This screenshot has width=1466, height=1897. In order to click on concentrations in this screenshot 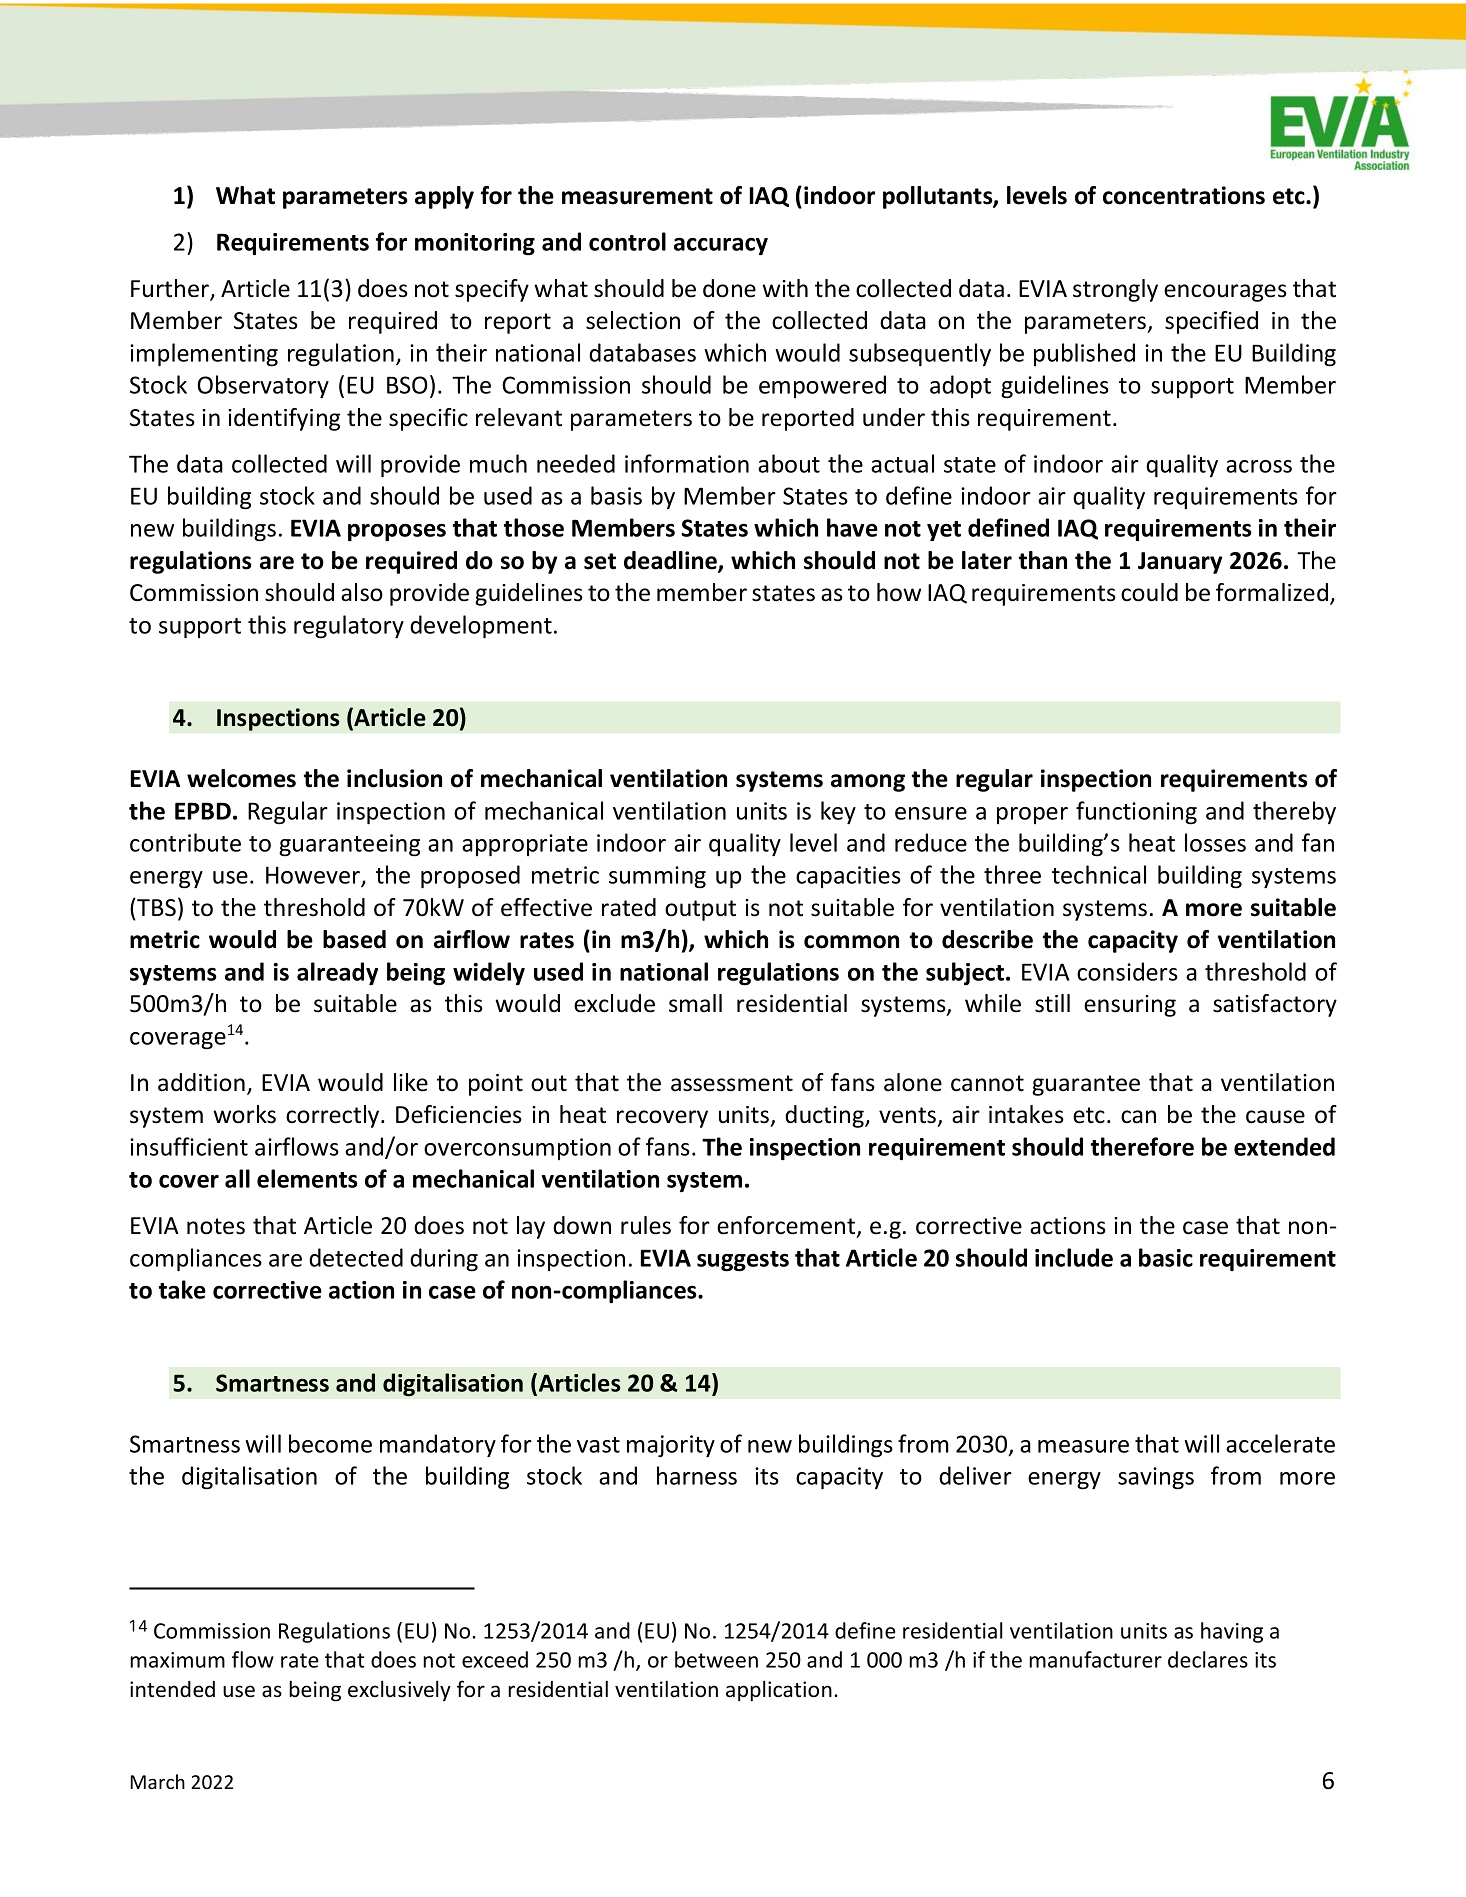, I will do `click(1184, 195)`.
